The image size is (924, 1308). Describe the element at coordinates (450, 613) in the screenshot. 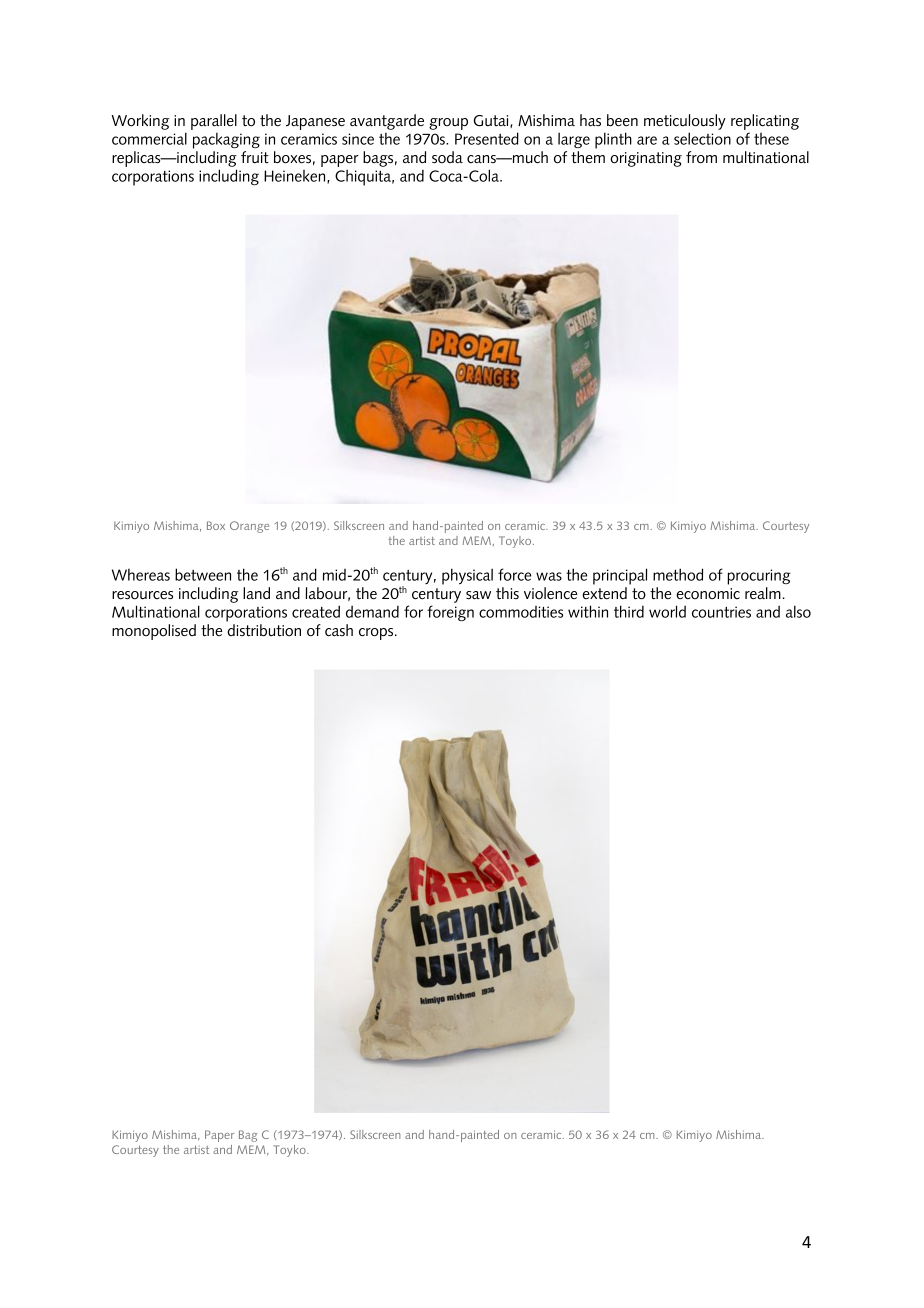

I see `foreign` at that location.
